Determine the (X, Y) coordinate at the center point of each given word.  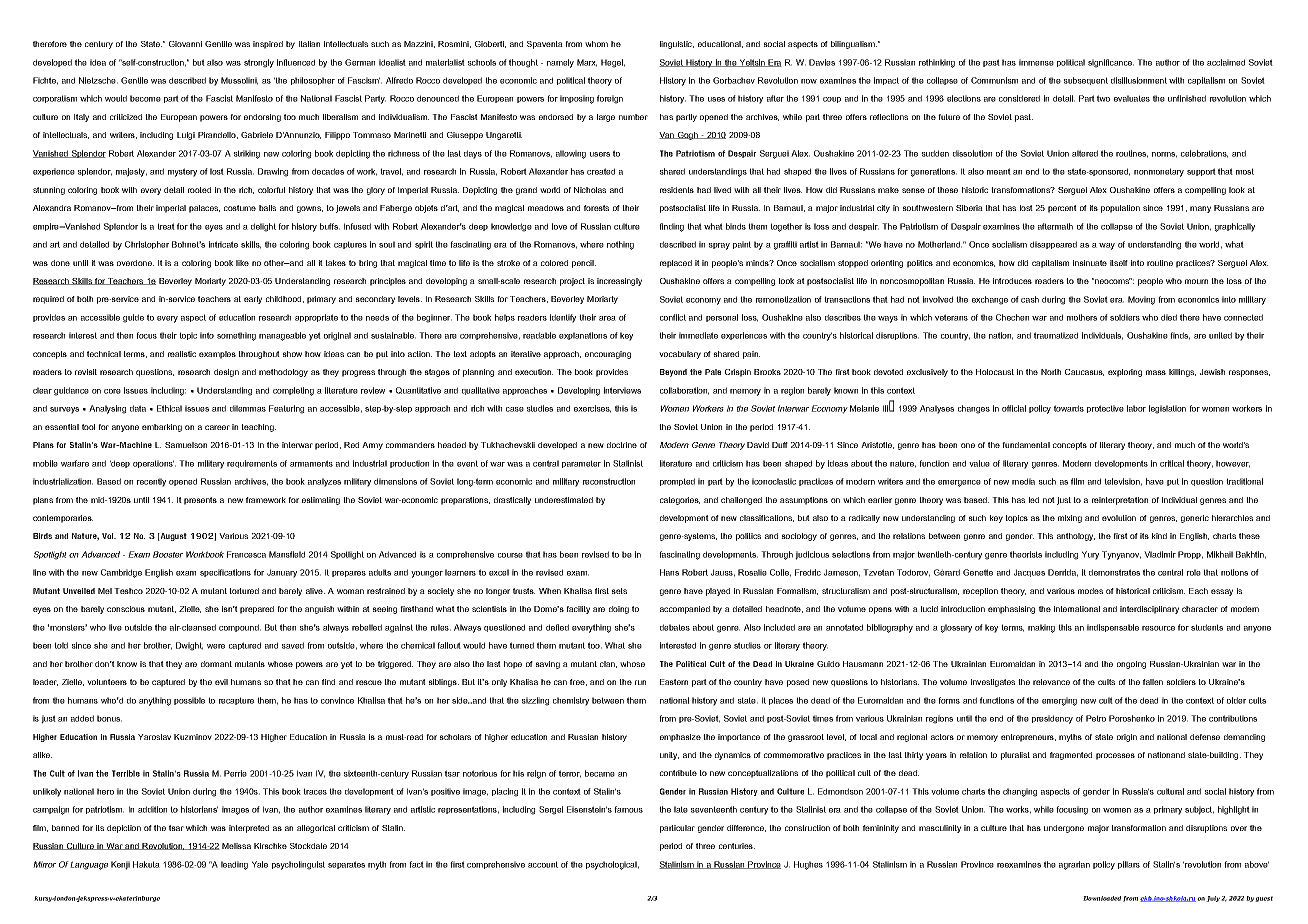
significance (1111, 63)
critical (1172, 463)
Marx (587, 63)
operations (153, 464)
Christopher (147, 245)
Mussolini (239, 81)
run (640, 682)
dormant (216, 664)
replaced (676, 264)
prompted (677, 482)
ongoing (1131, 665)
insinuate (1090, 263)
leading (234, 865)
